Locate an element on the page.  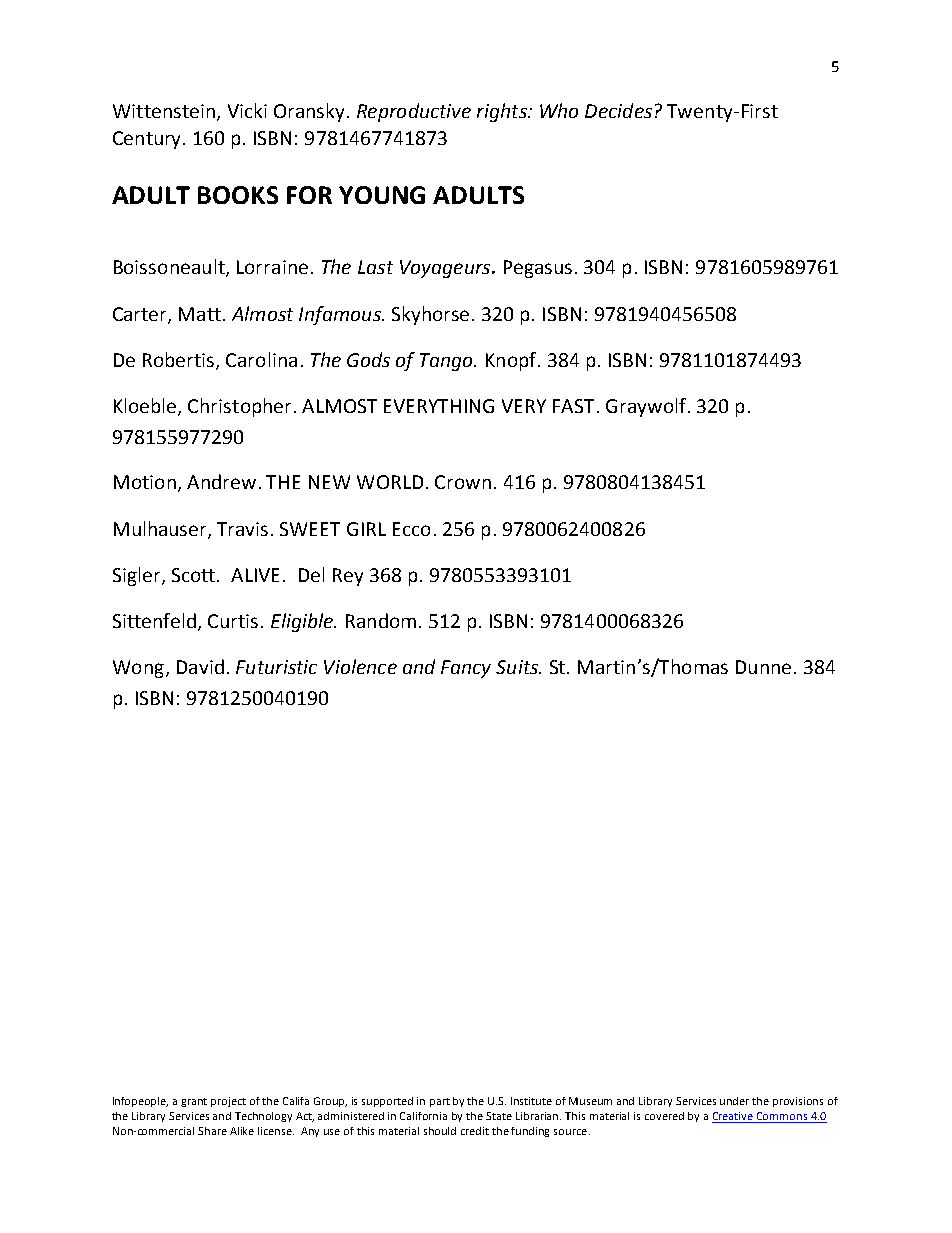
project is located at coordinates (228, 1102).
